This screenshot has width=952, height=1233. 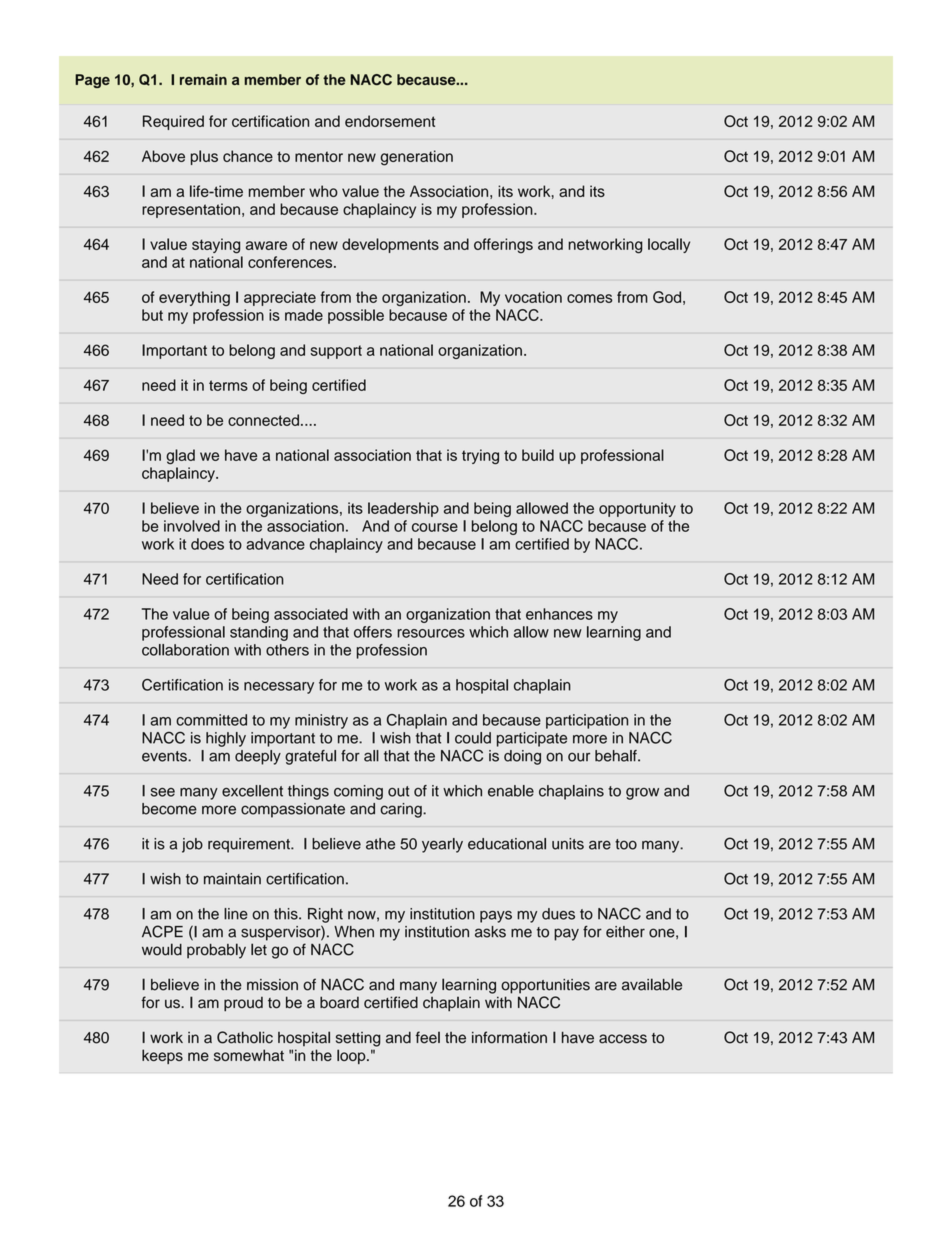 I want to click on keeps, so click(x=162, y=1056).
